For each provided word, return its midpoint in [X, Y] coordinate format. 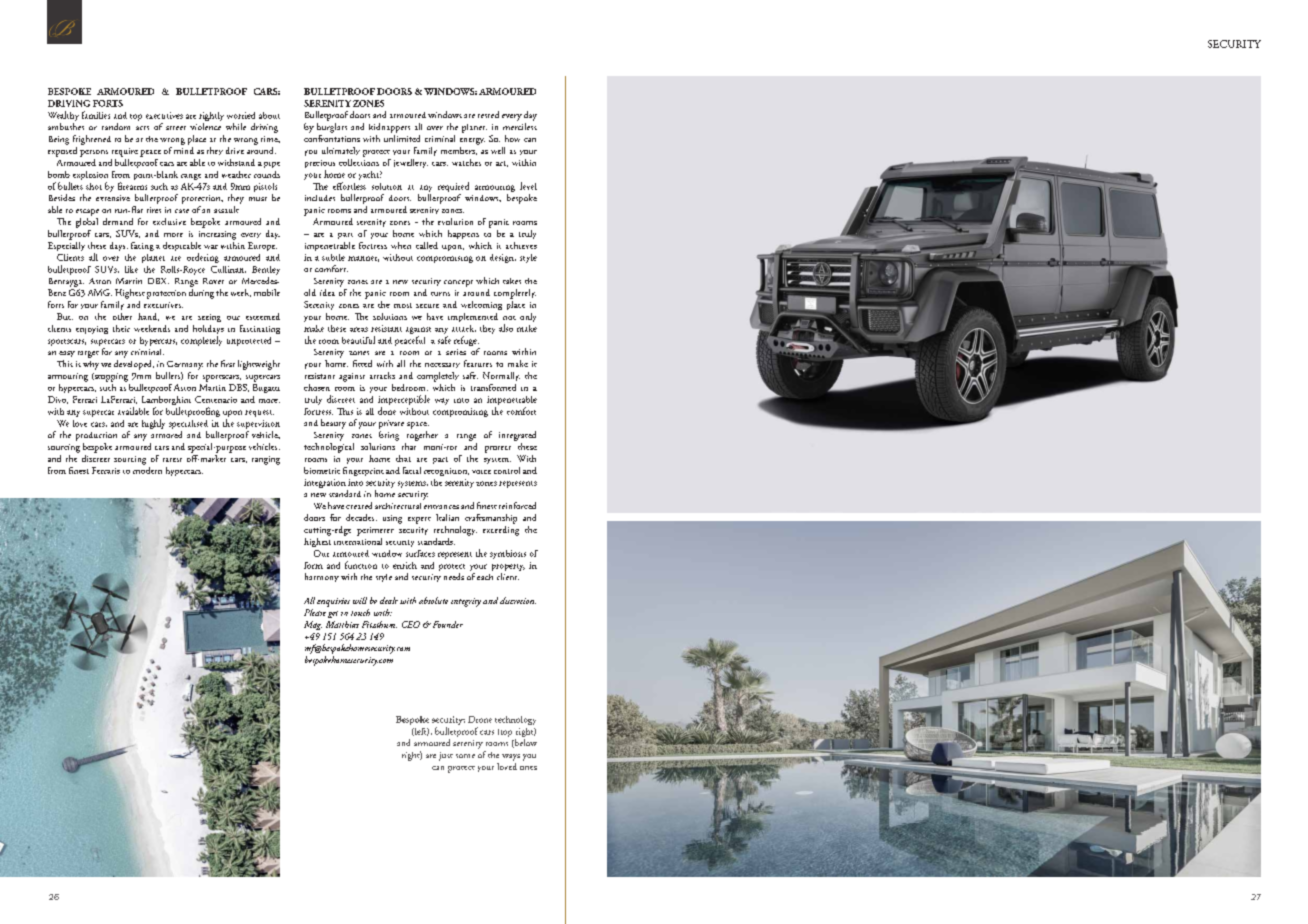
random [116, 126]
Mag [313, 625]
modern [147, 469]
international [358, 540]
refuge [466, 342]
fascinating [260, 329]
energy [472, 141]
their [121, 328]
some [465, 756]
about [269, 115]
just [446, 756]
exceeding [501, 529]
